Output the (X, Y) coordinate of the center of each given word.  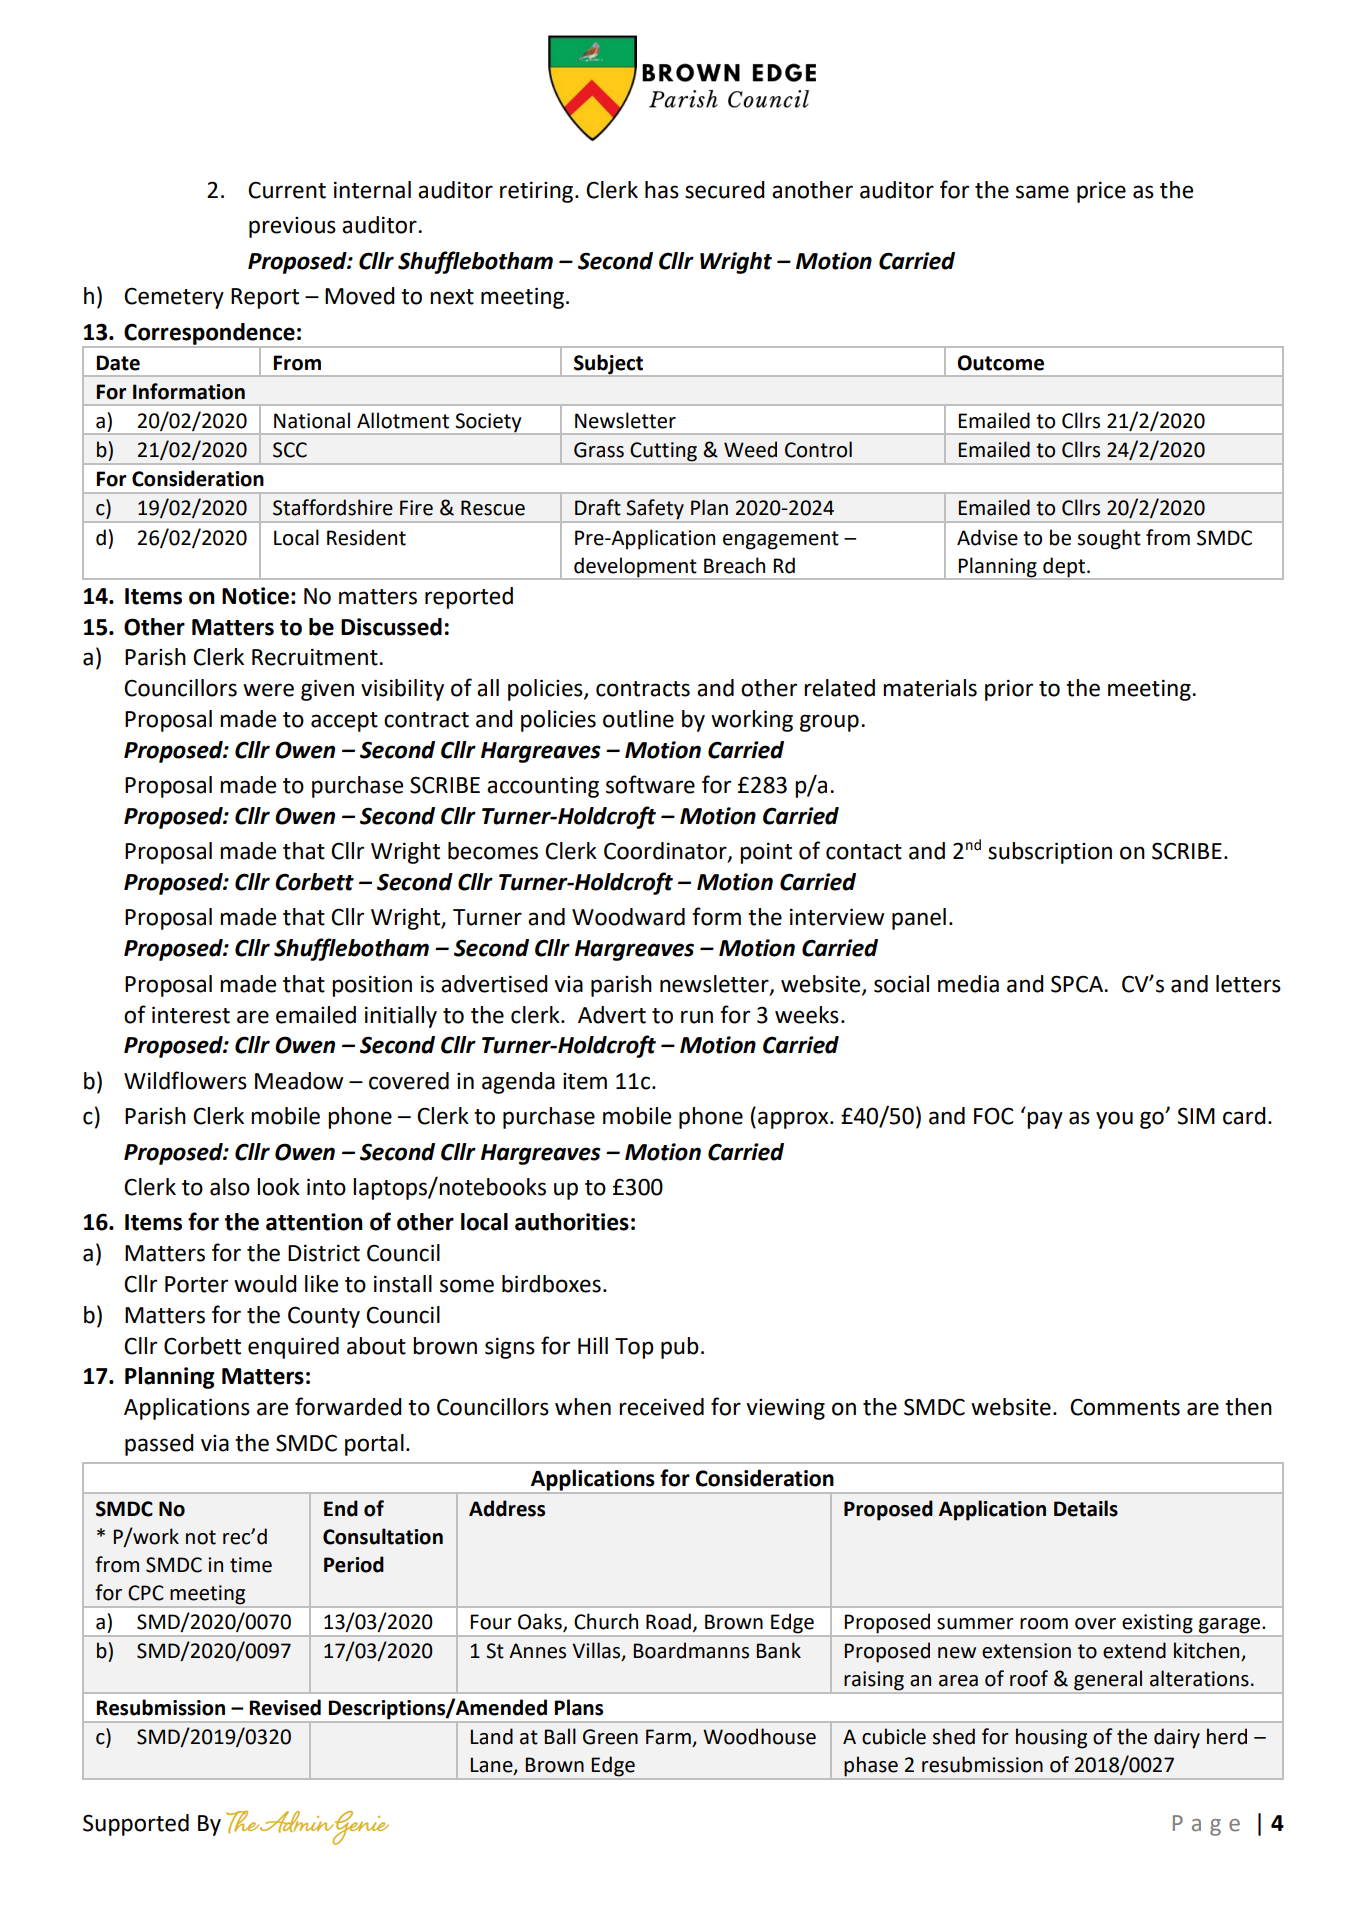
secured (725, 190)
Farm (669, 1738)
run (697, 1017)
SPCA (1078, 984)
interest (191, 1015)
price (1101, 192)
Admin (298, 1822)
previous (292, 227)
